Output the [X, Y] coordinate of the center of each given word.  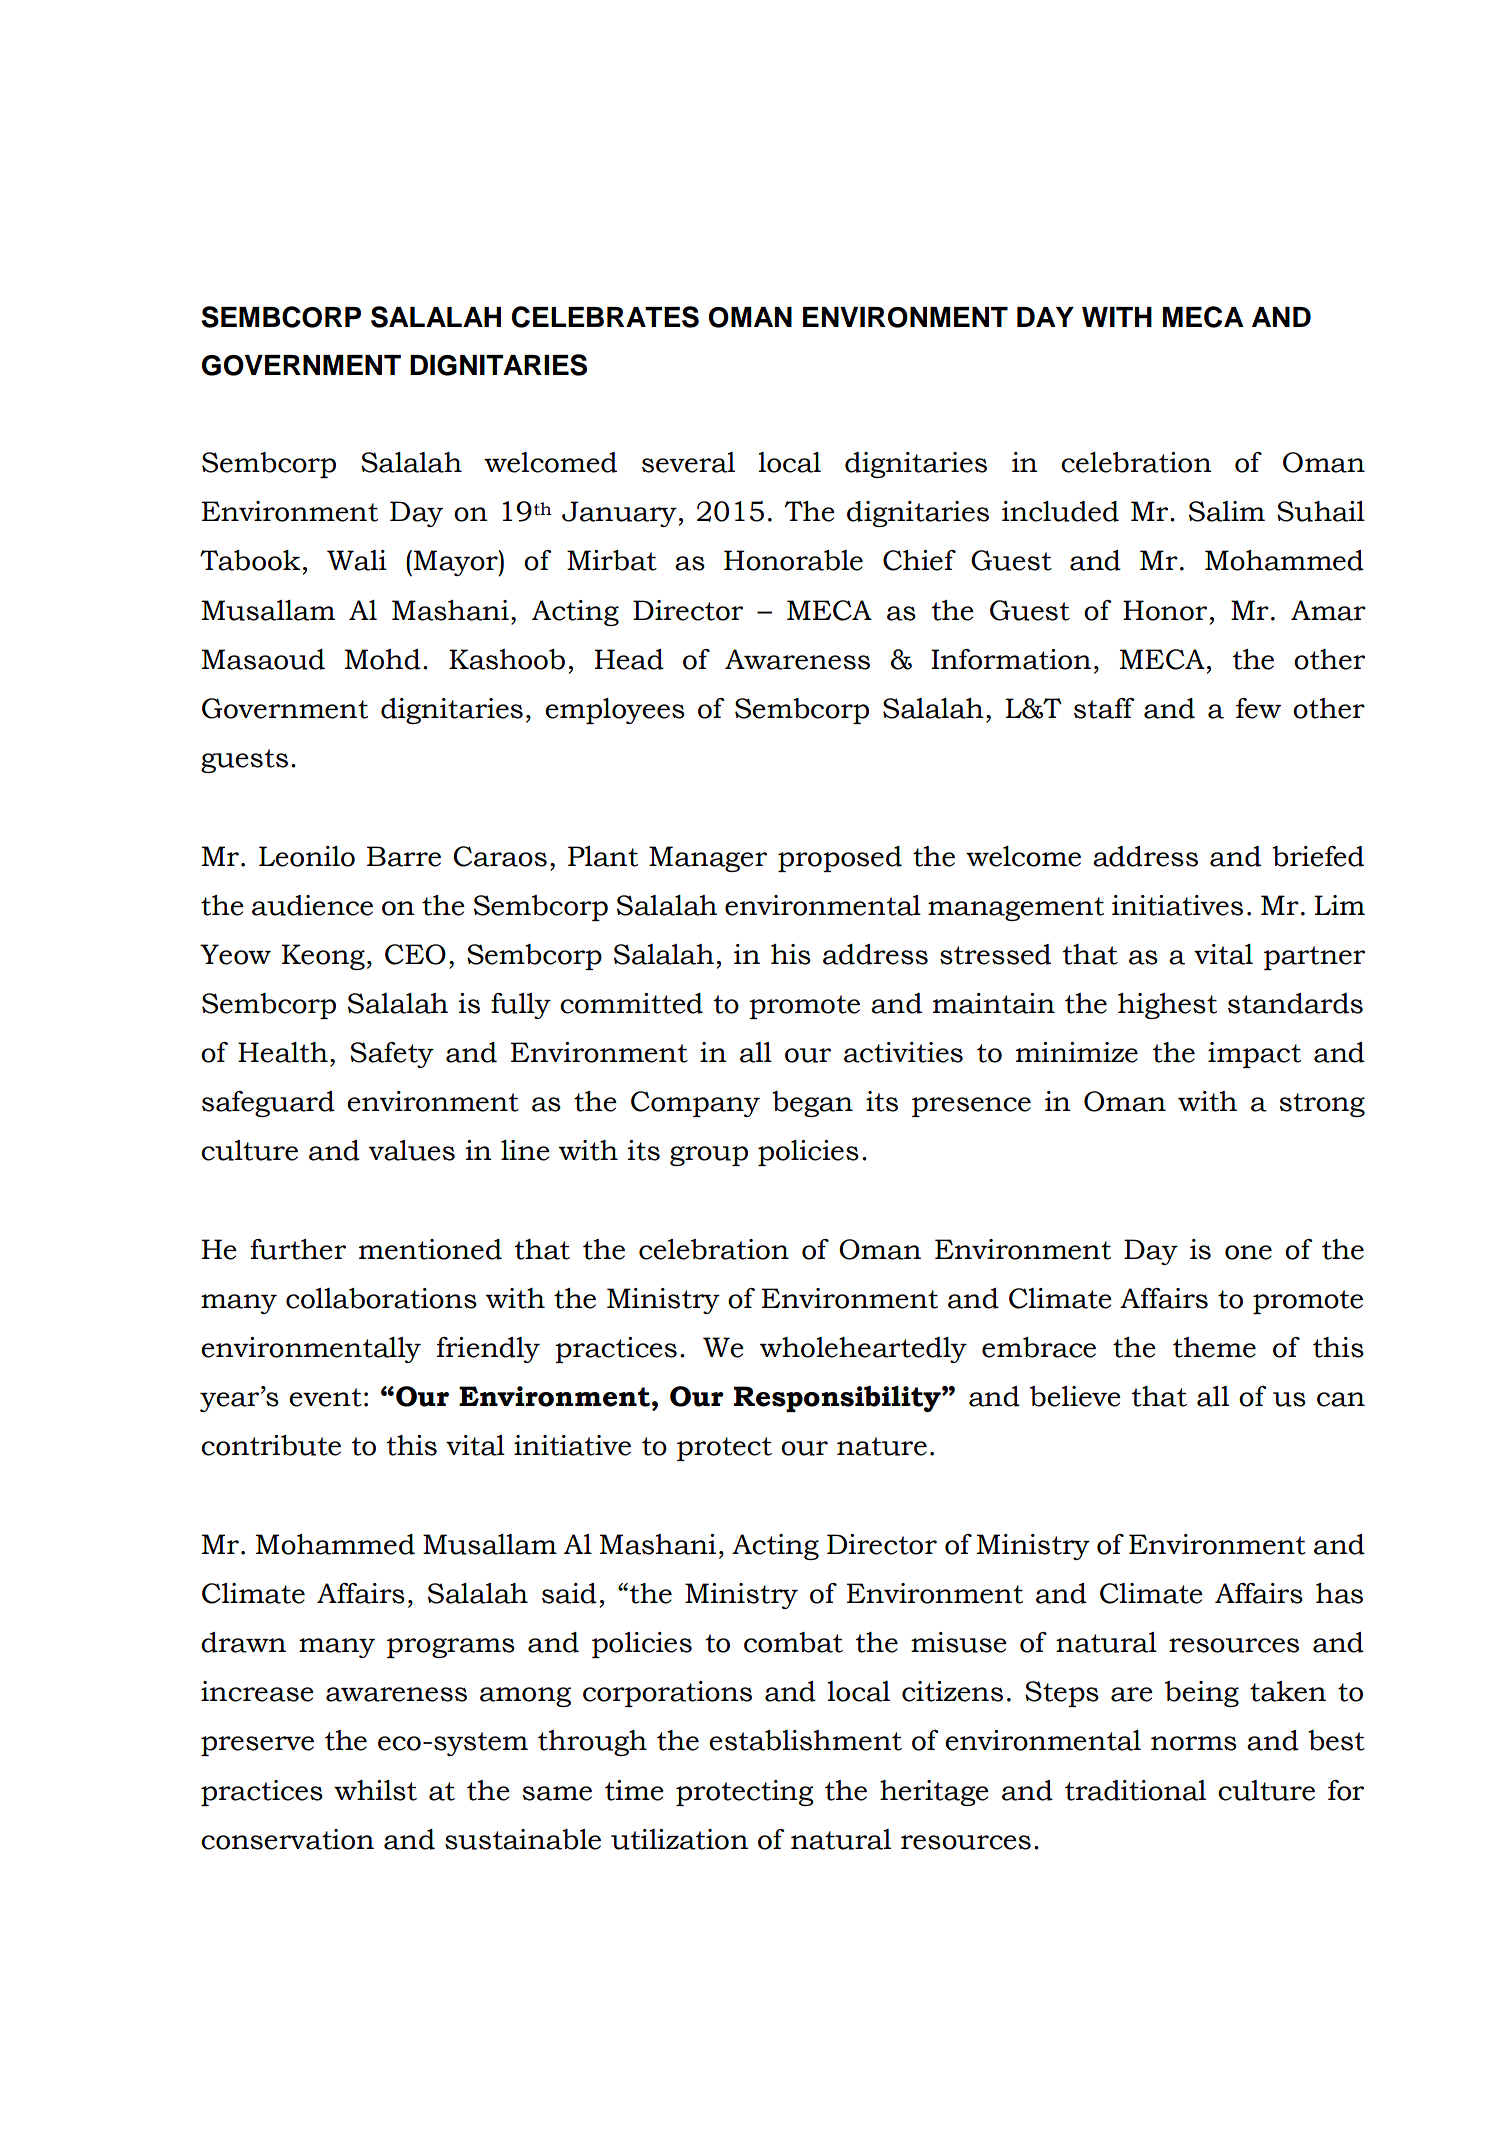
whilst [375, 1790]
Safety [392, 1055]
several [688, 462]
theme [1214, 1347]
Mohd [383, 659]
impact [1254, 1055]
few [1258, 708]
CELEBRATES [605, 317]
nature [882, 1446]
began [812, 1104]
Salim [1227, 511]
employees [615, 711]
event [325, 1397]
